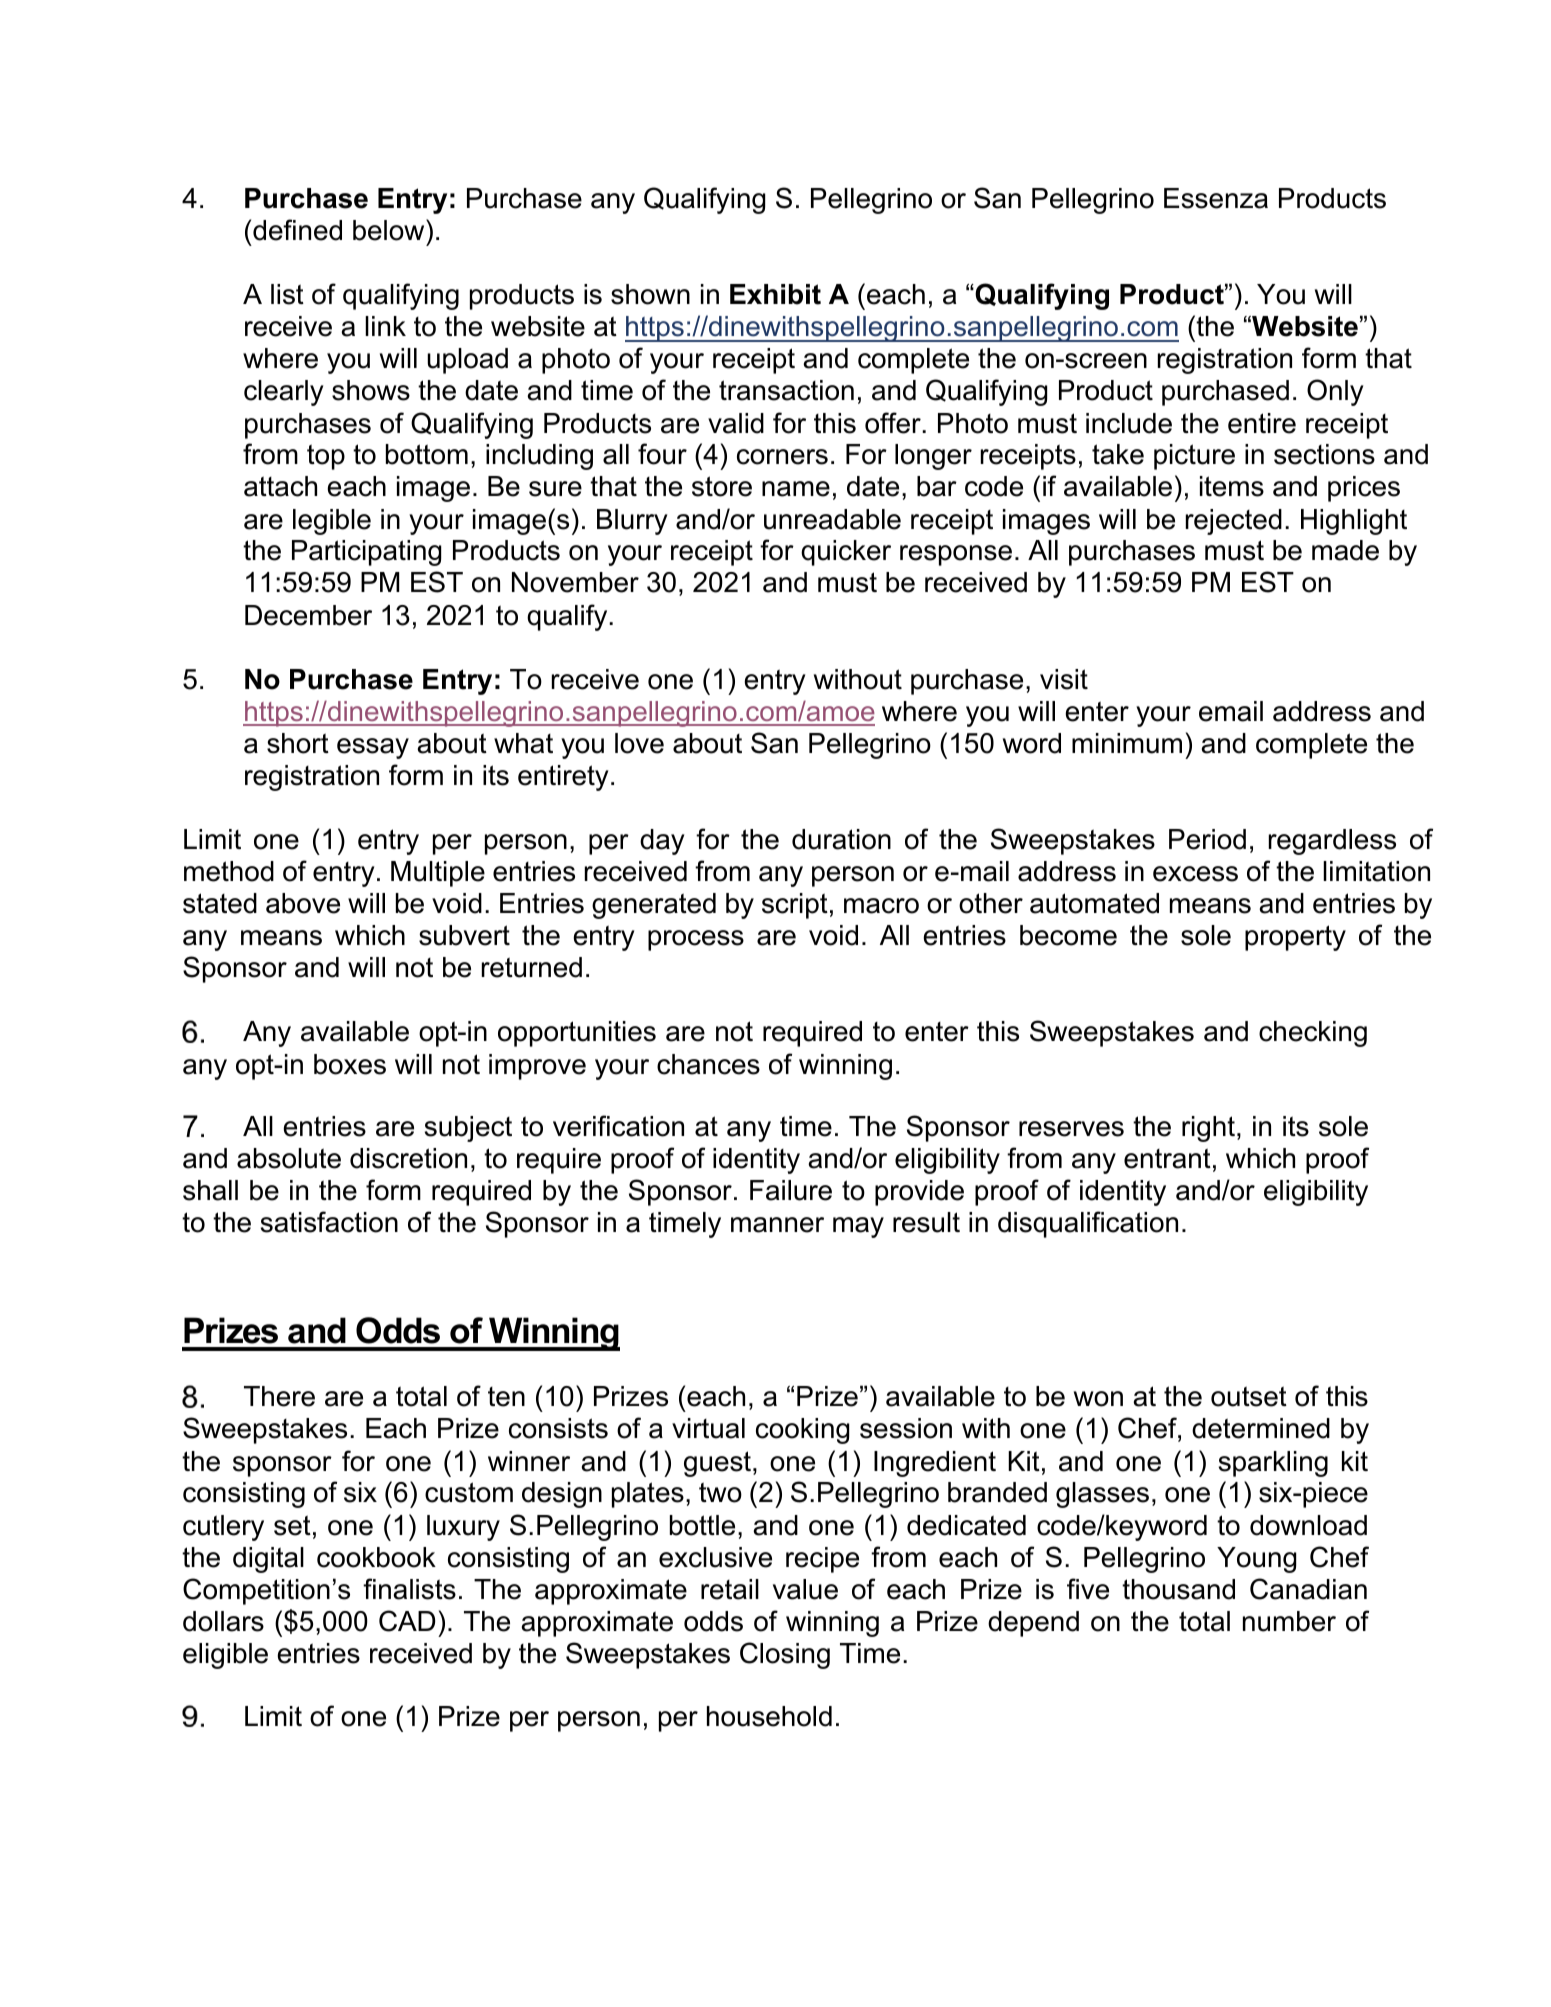  Describe the element at coordinates (696, 940) in the document. I see `process` at that location.
